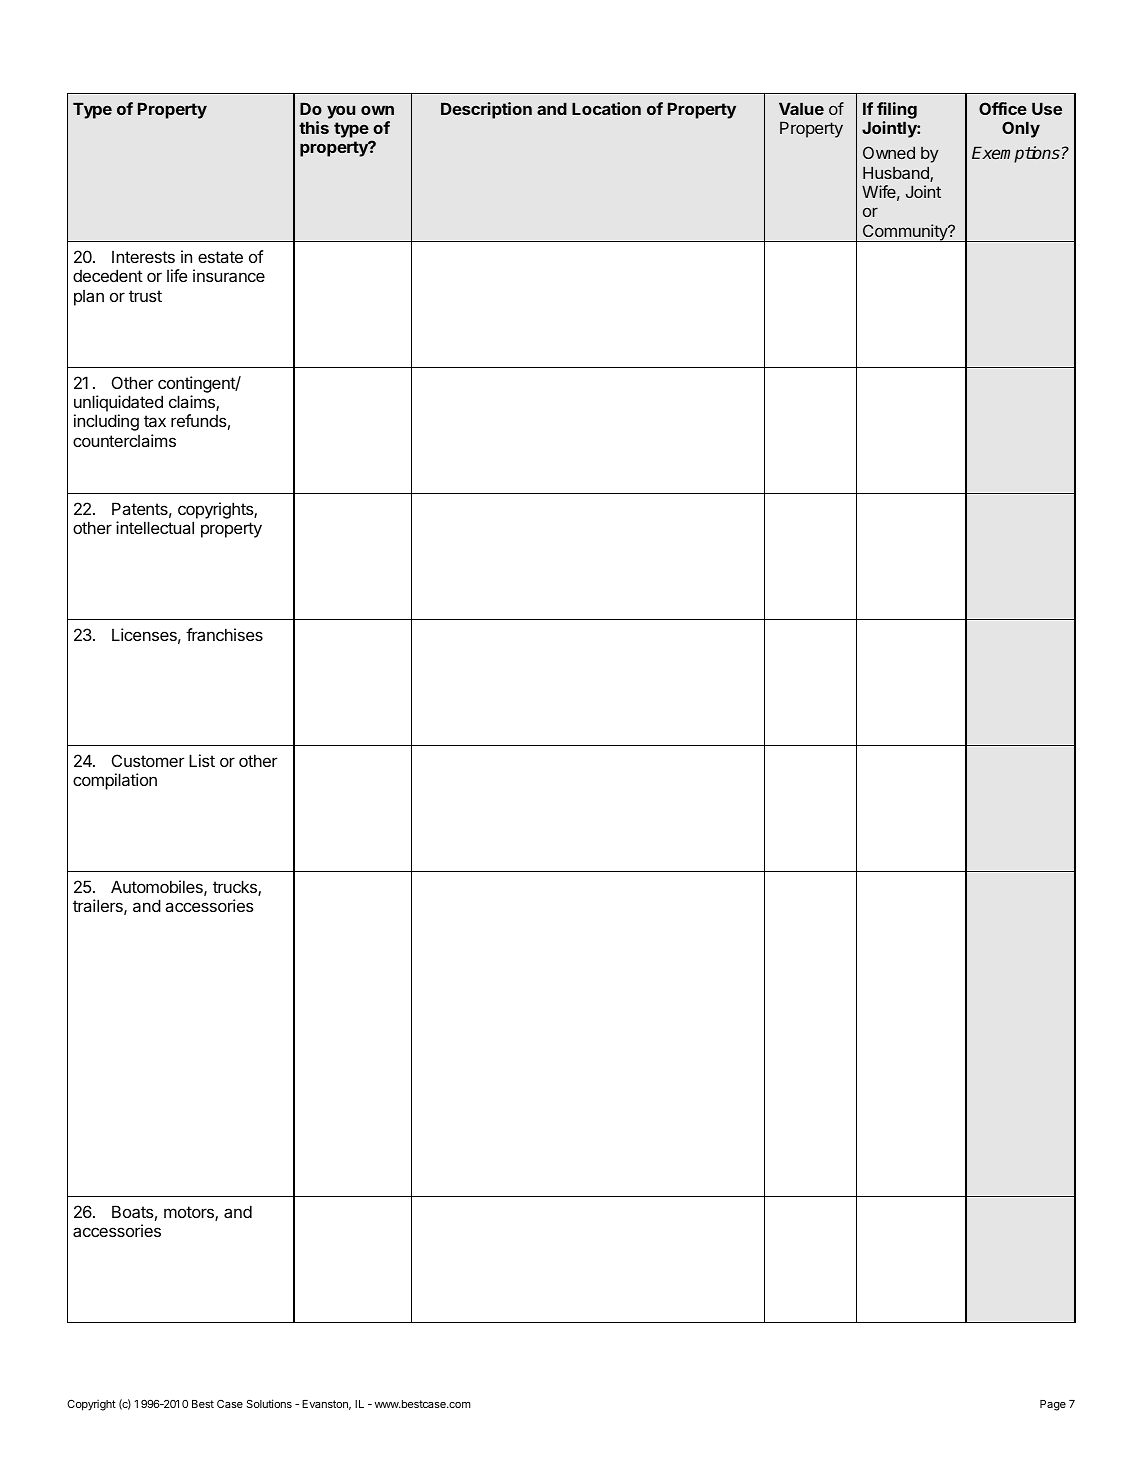 The height and width of the image is (1478, 1142). Describe the element at coordinates (148, 760) in the image. I see `Customer` at that location.
